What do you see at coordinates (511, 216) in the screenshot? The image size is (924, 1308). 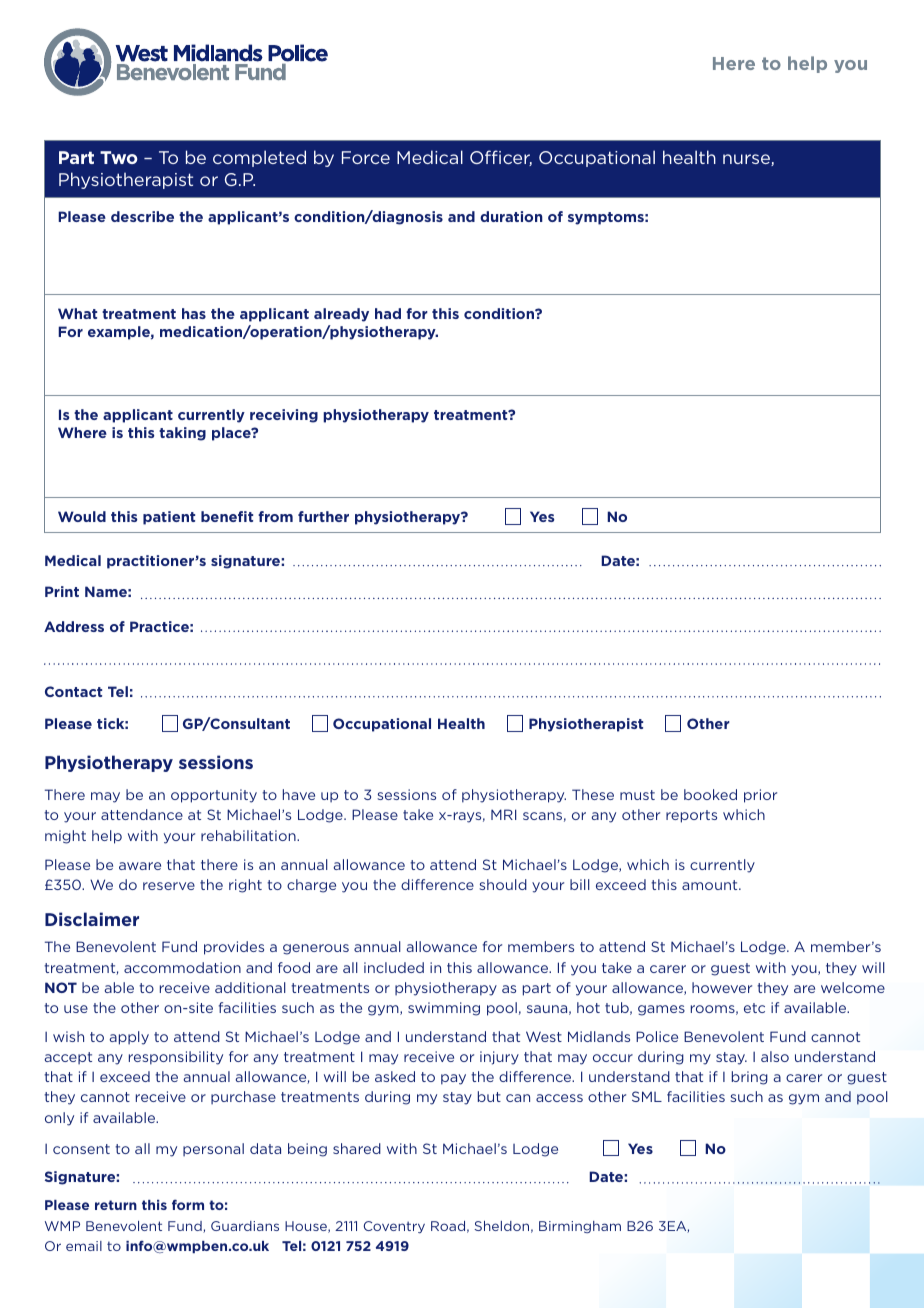 I see `duration` at bounding box center [511, 216].
